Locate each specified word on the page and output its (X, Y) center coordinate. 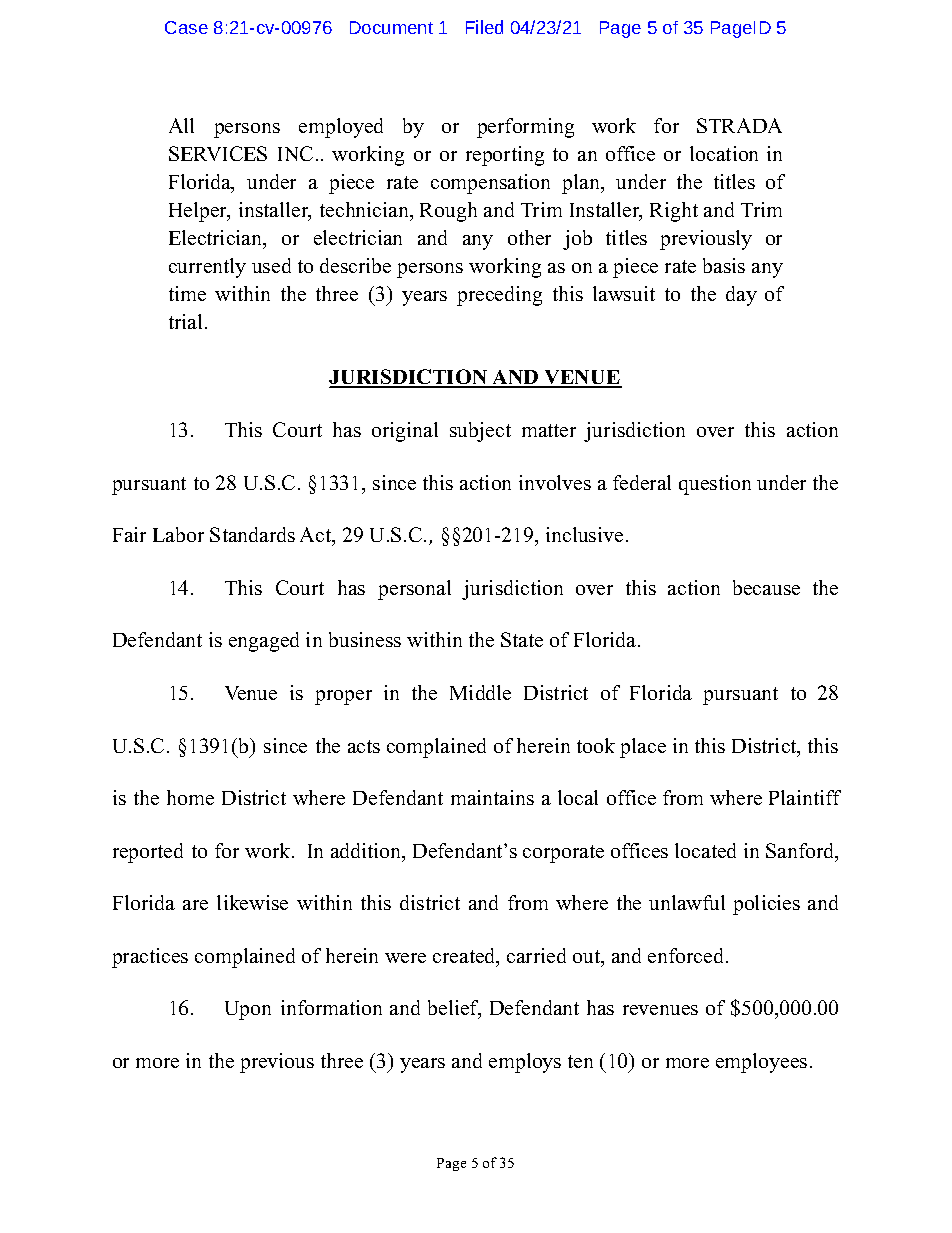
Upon (248, 1010)
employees (761, 1063)
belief (454, 1009)
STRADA (739, 125)
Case (186, 27)
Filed (484, 27)
